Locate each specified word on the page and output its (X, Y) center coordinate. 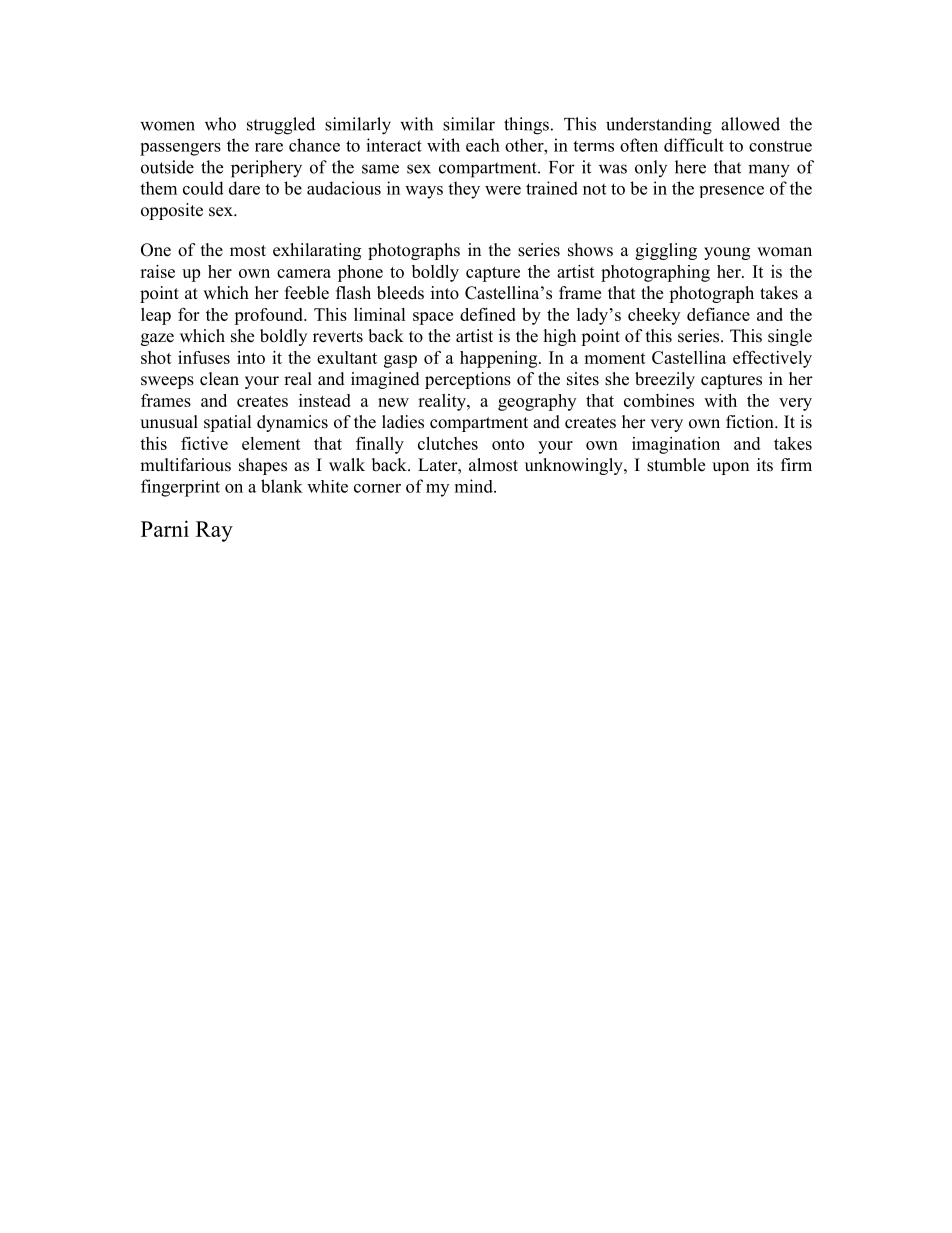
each (483, 145)
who (220, 124)
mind (475, 486)
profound (269, 316)
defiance (718, 314)
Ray (214, 531)
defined (488, 314)
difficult (694, 145)
